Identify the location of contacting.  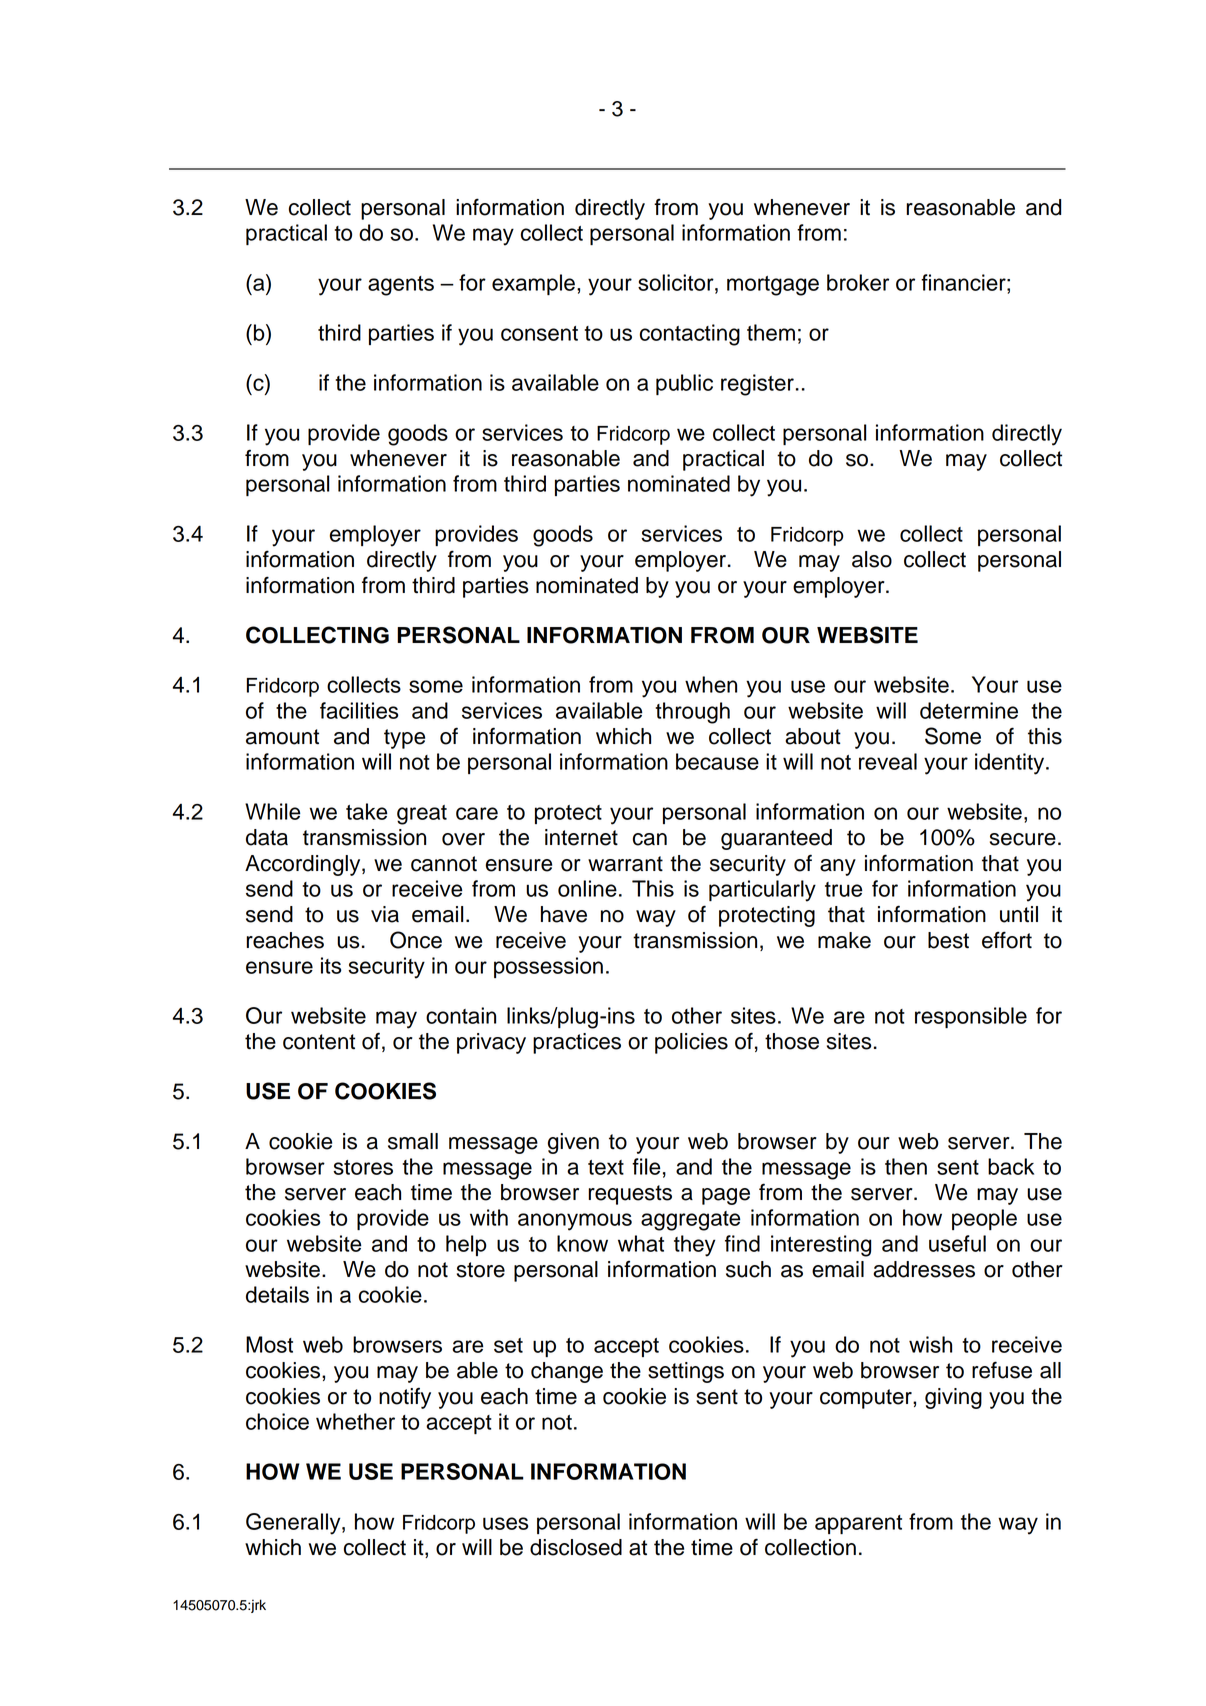
(690, 335).
